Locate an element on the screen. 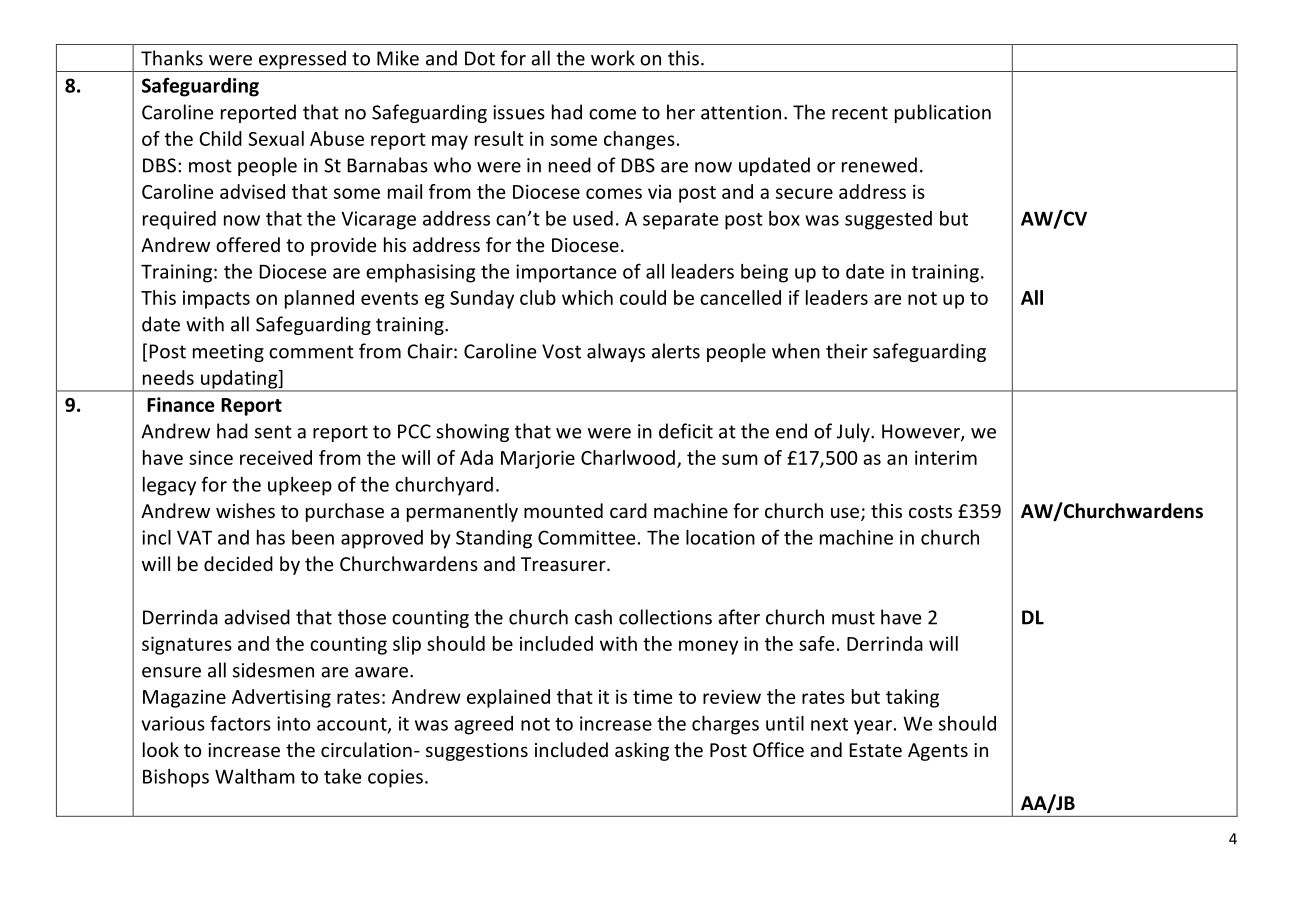 The height and width of the screenshot is (924, 1308). expressed is located at coordinates (302, 61).
